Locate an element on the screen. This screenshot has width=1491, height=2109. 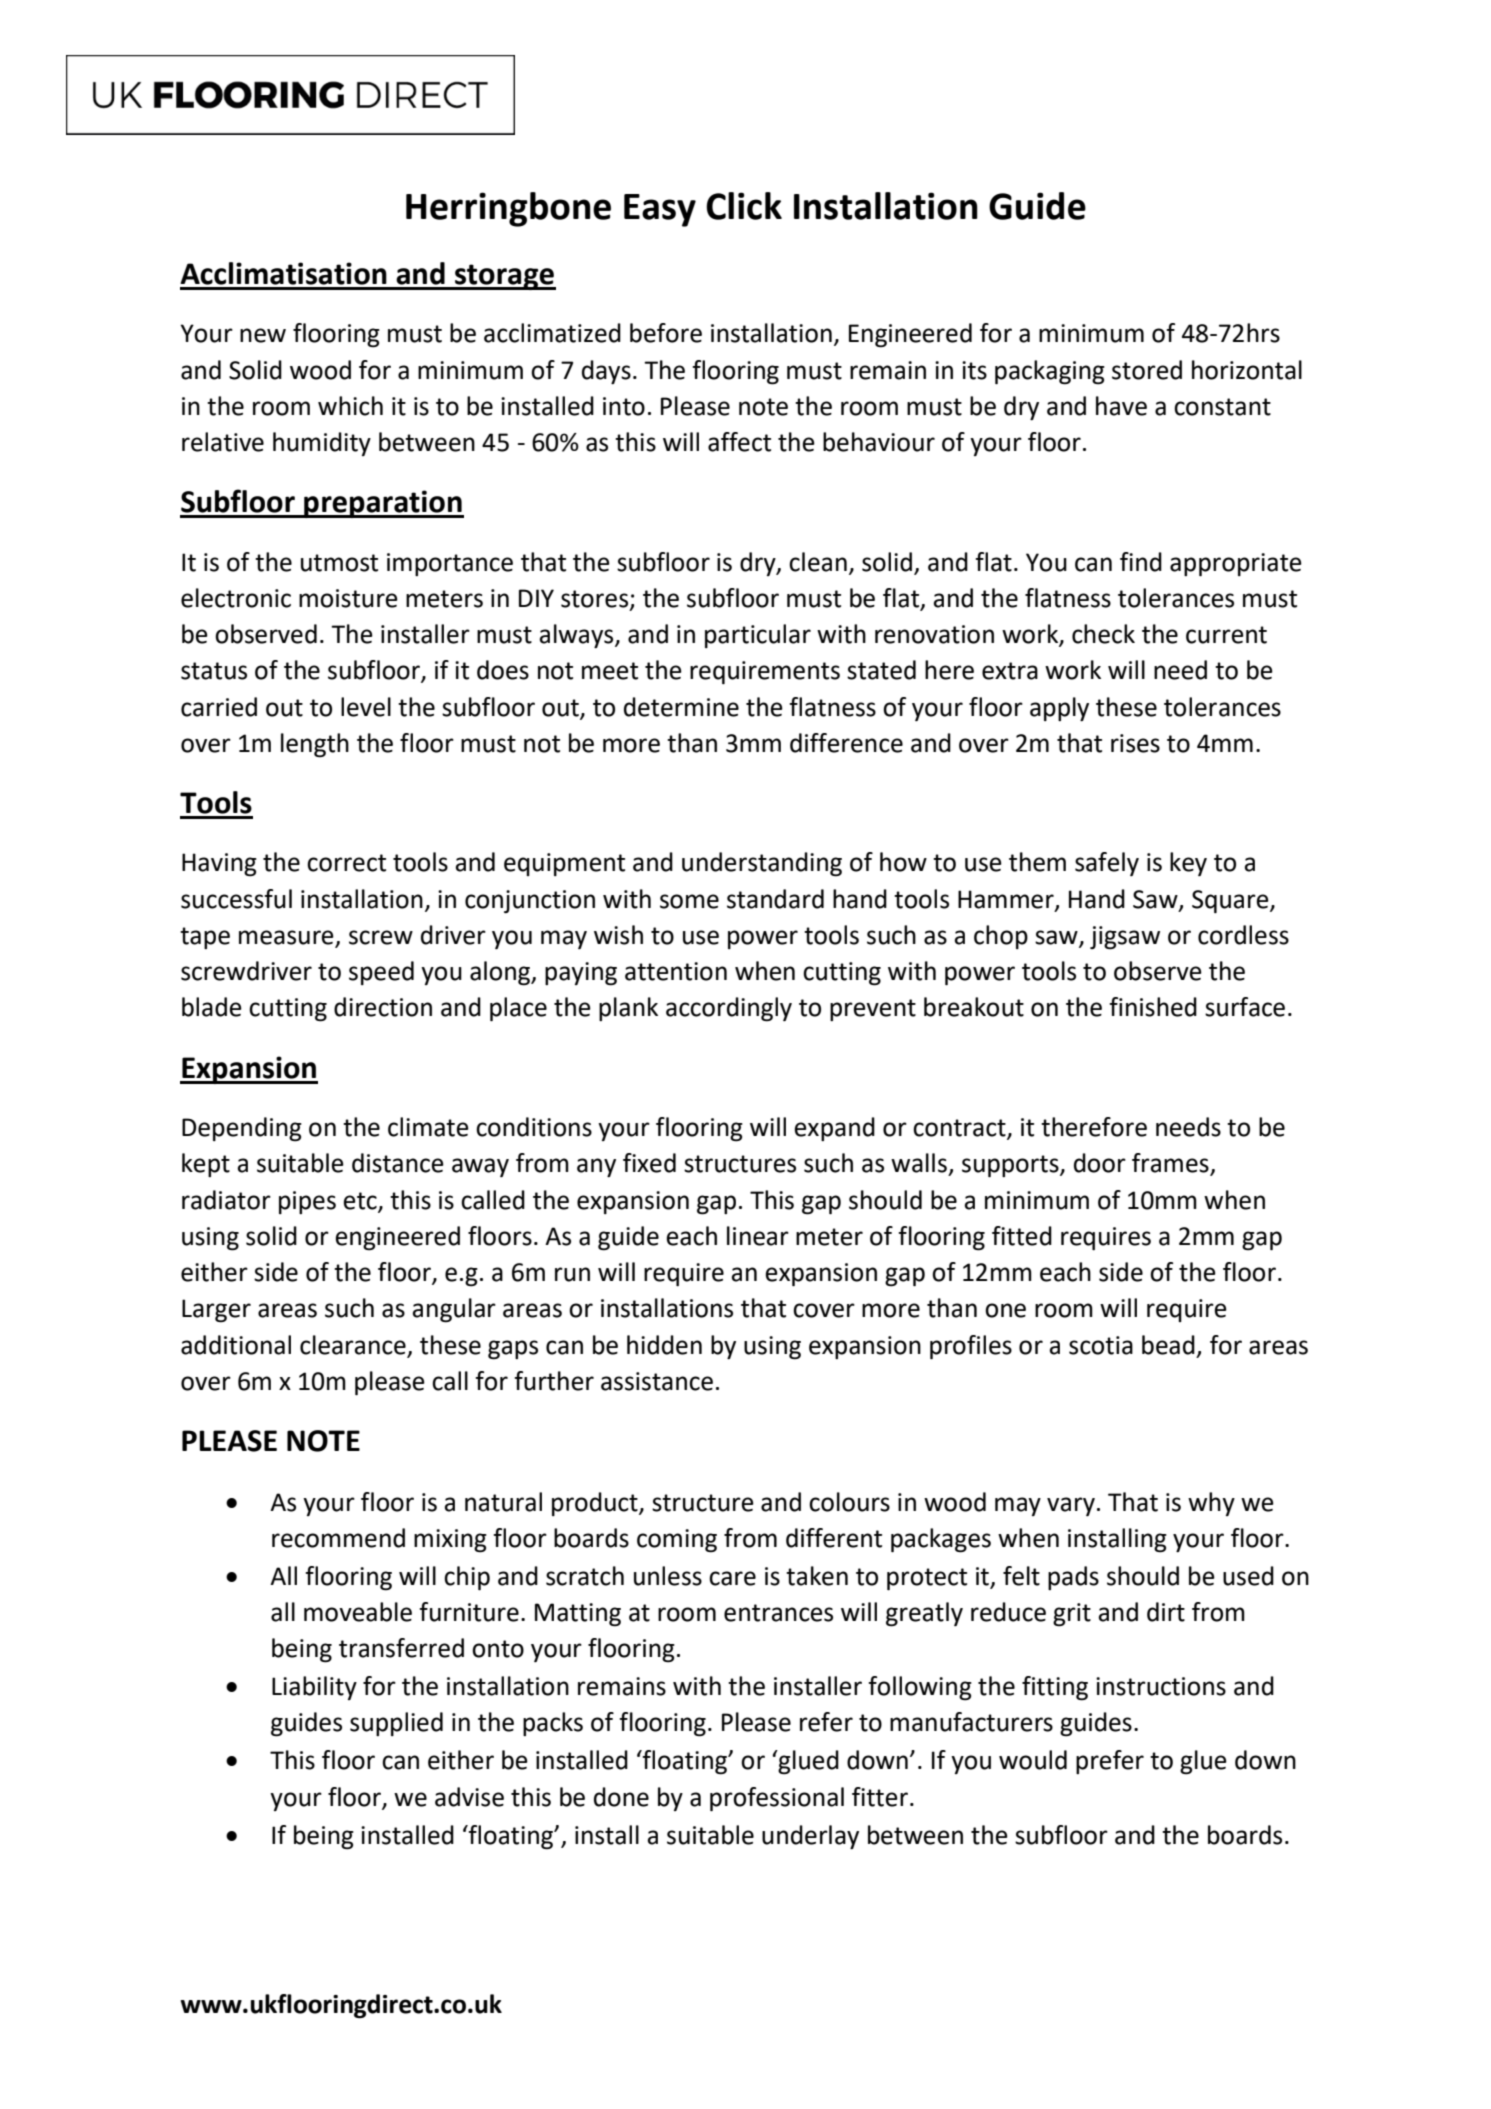
clearance is located at coordinates (353, 1345).
